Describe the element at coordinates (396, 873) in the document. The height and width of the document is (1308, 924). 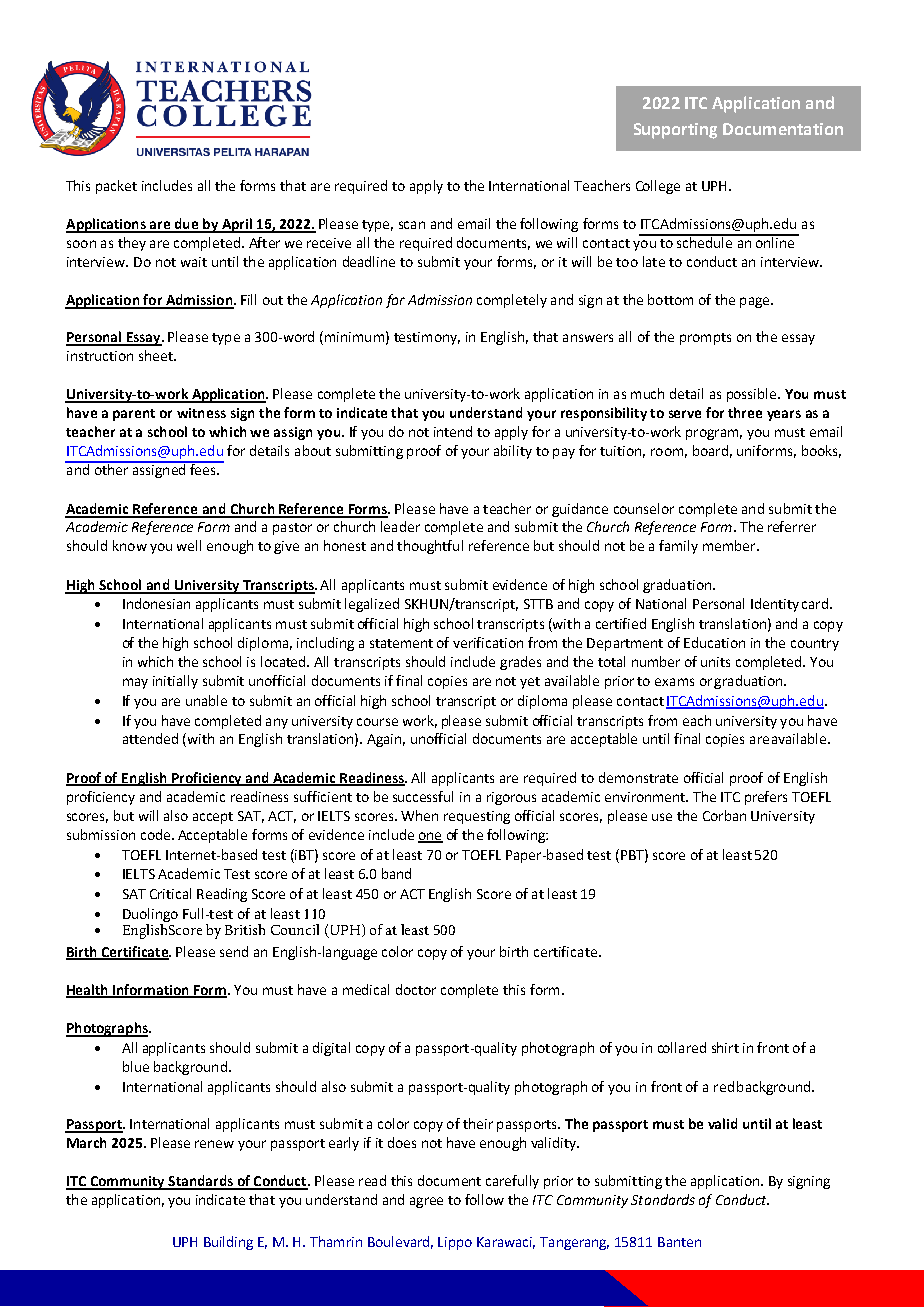
I see `band` at that location.
